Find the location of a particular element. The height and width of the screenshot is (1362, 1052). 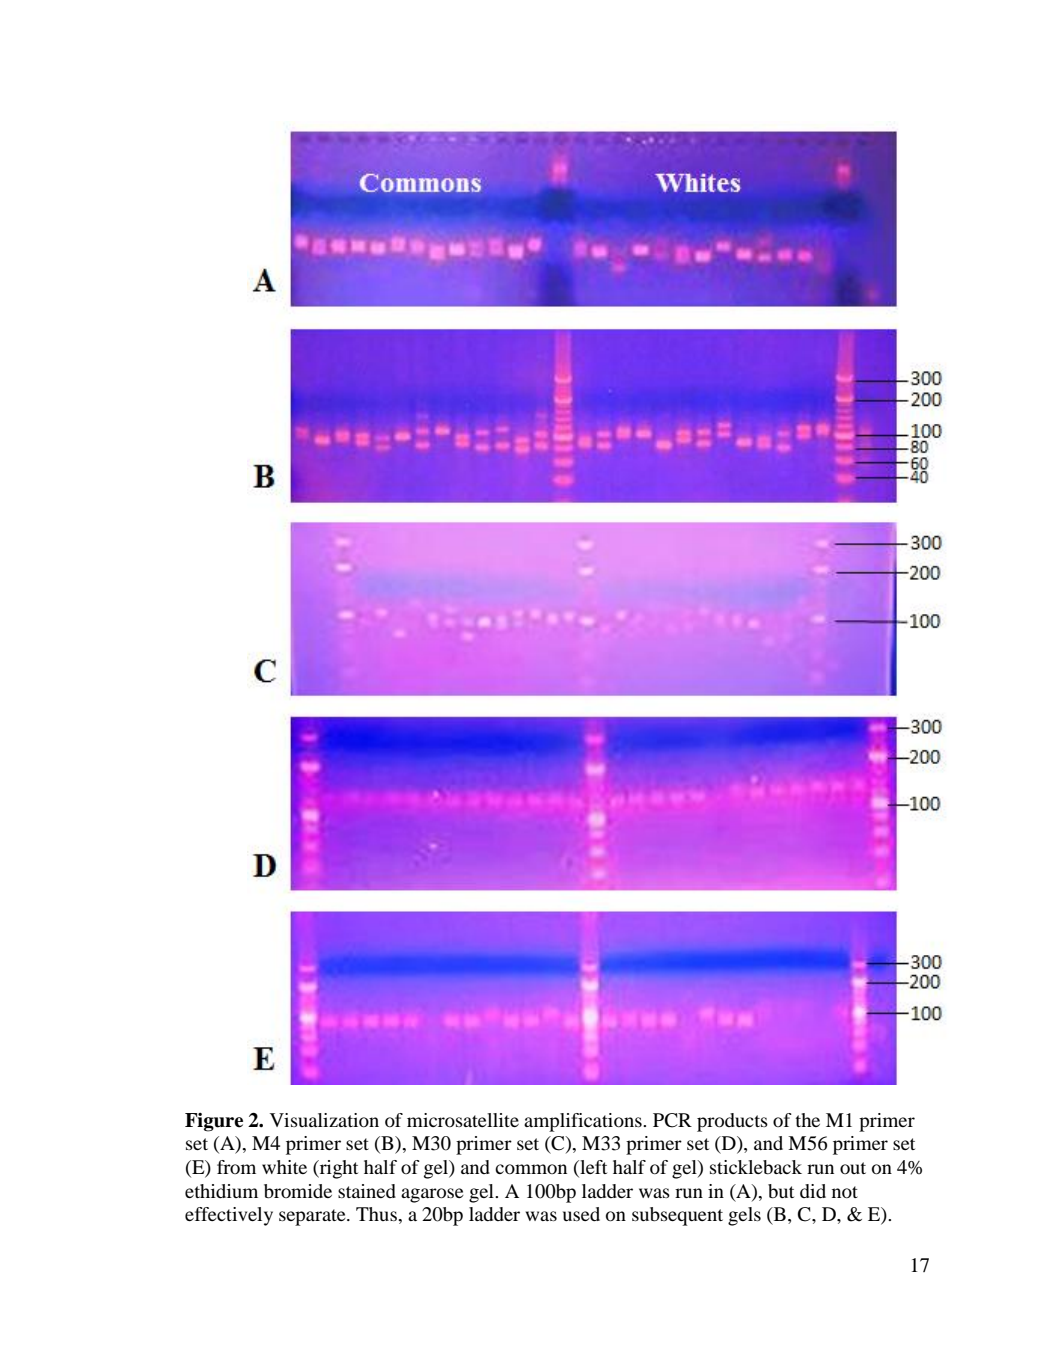

amplifications is located at coordinates (584, 1122).
